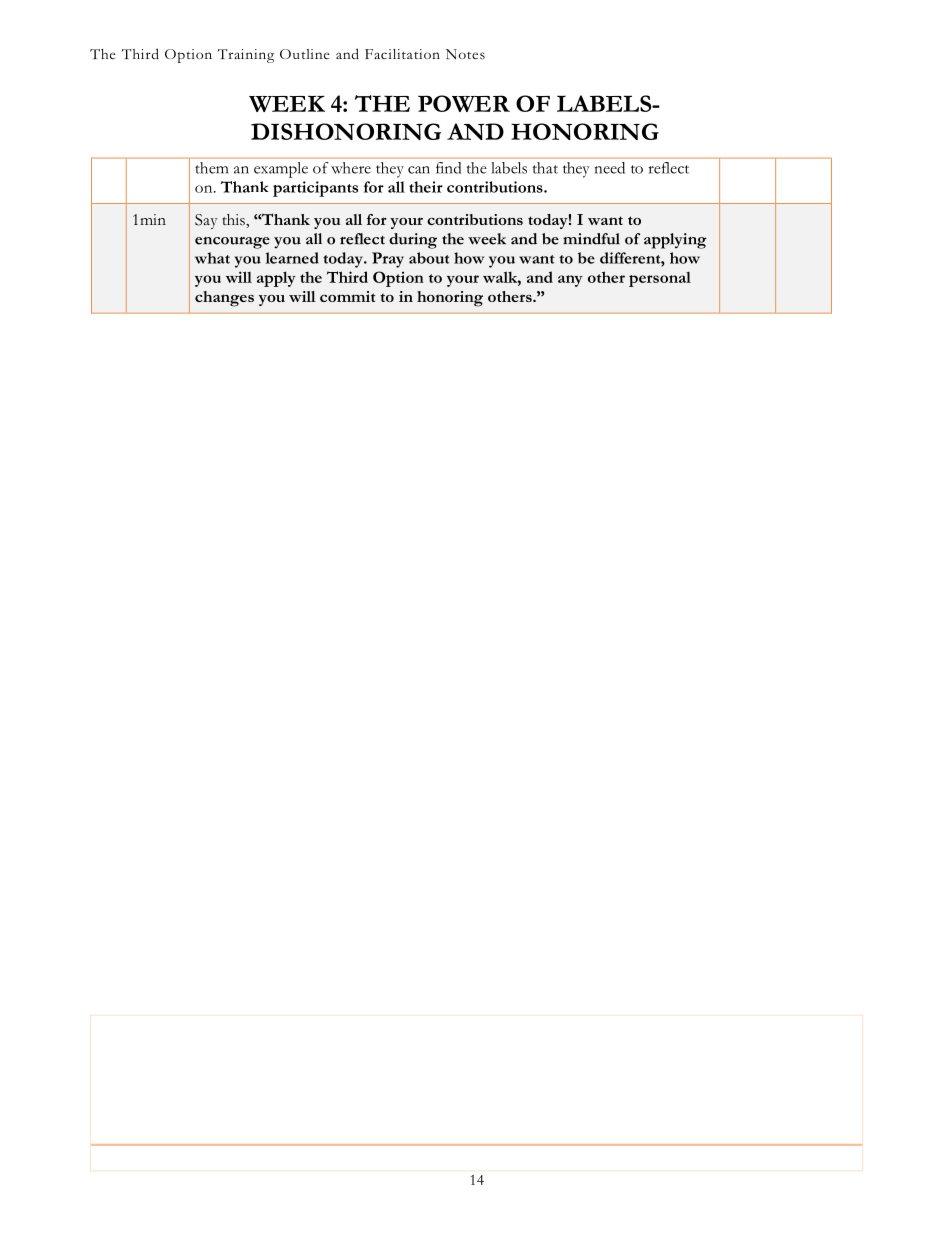 The image size is (952, 1233). Describe the element at coordinates (315, 189) in the screenshot. I see `participants` at that location.
